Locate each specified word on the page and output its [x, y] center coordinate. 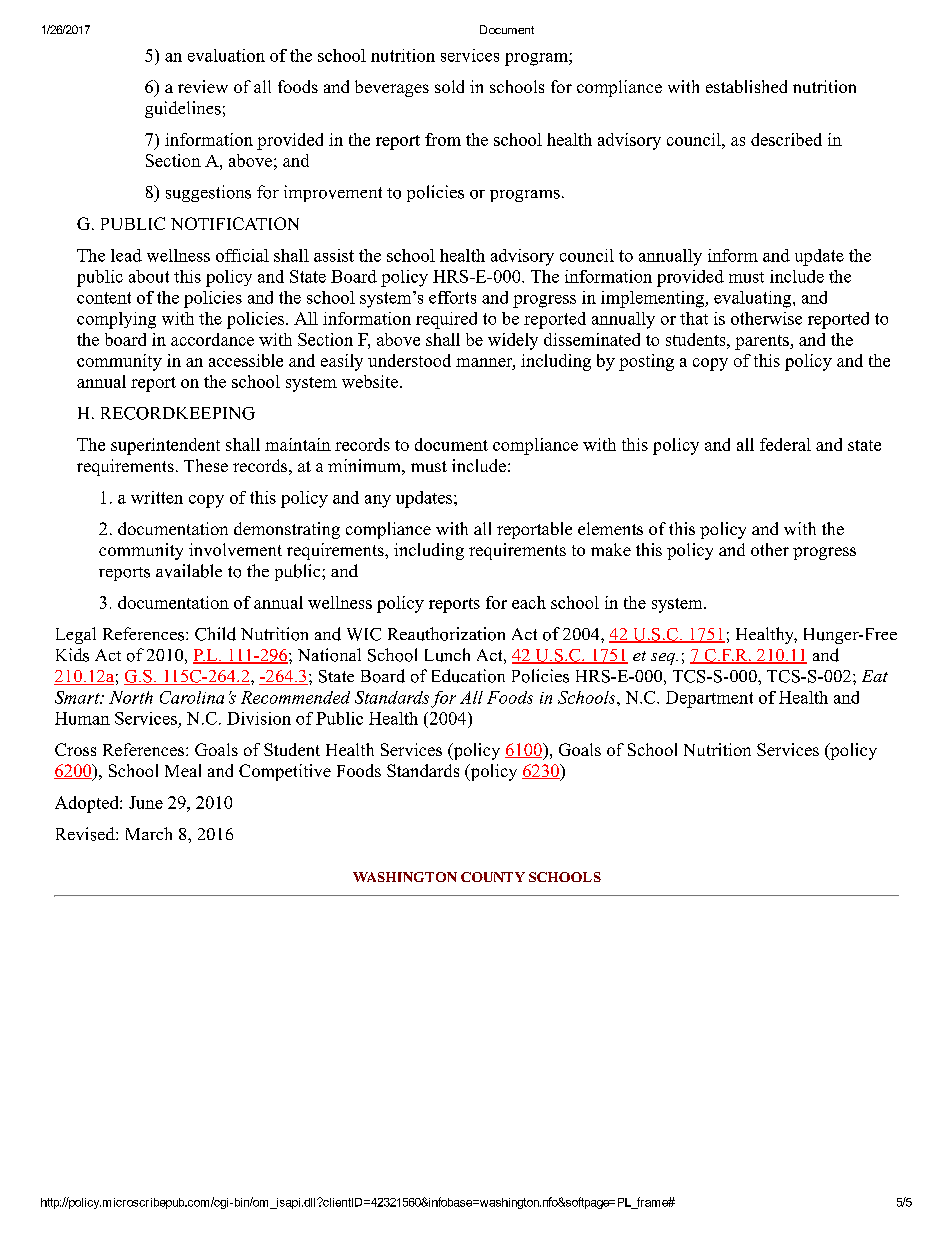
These [206, 465]
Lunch [447, 655]
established [746, 86]
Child [215, 634]
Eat [875, 676]
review [203, 86]
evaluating [754, 299]
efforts [452, 297]
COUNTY [493, 877]
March [149, 833]
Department [709, 699]
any [378, 501]
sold [449, 86]
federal [785, 444]
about [149, 276]
